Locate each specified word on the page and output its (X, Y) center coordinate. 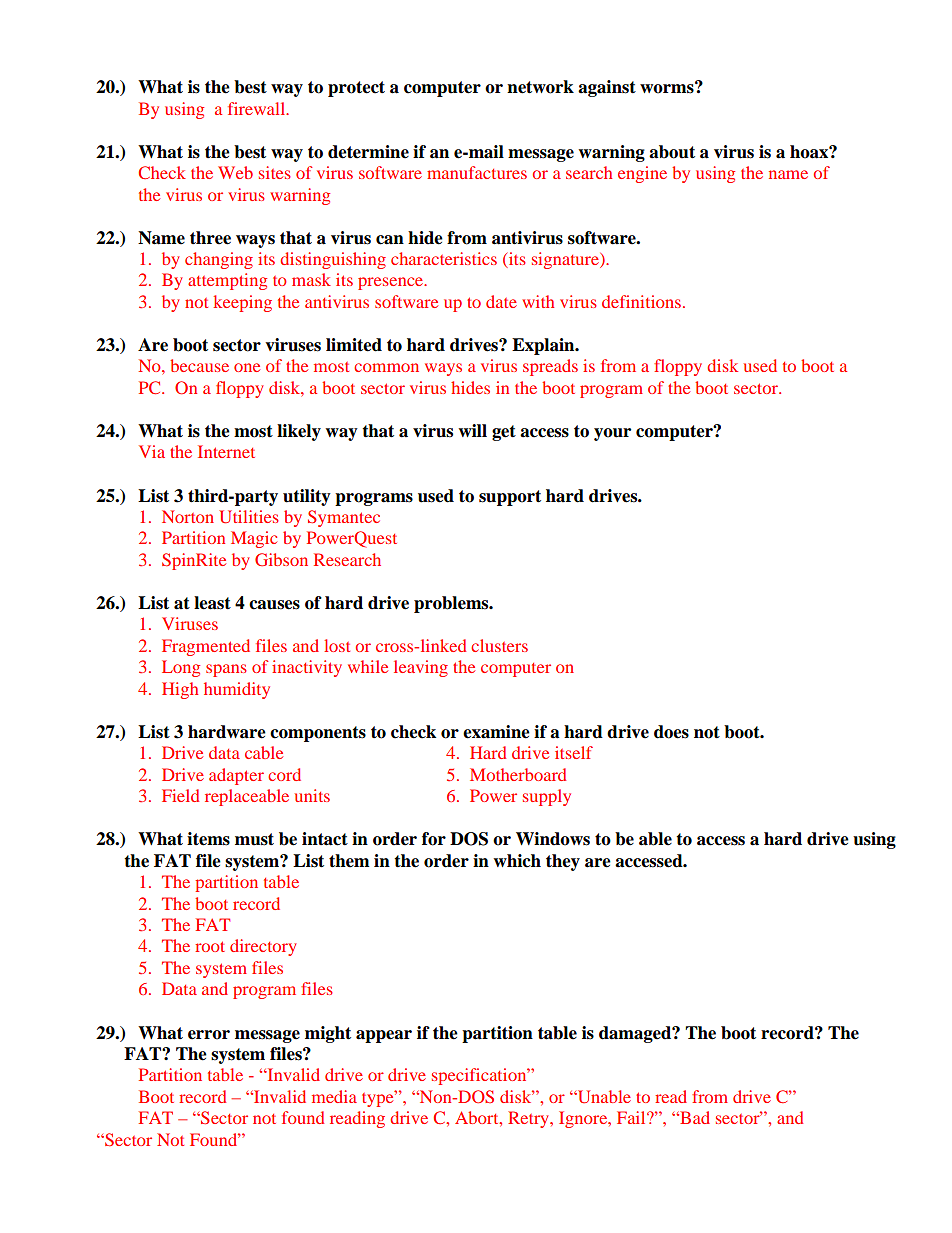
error (209, 1035)
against (607, 88)
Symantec (344, 518)
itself (574, 752)
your (612, 434)
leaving (421, 668)
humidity (237, 690)
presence (392, 283)
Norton (188, 516)
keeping (242, 303)
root (210, 946)
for (434, 839)
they (563, 862)
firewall (258, 108)
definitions (641, 301)
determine (368, 152)
